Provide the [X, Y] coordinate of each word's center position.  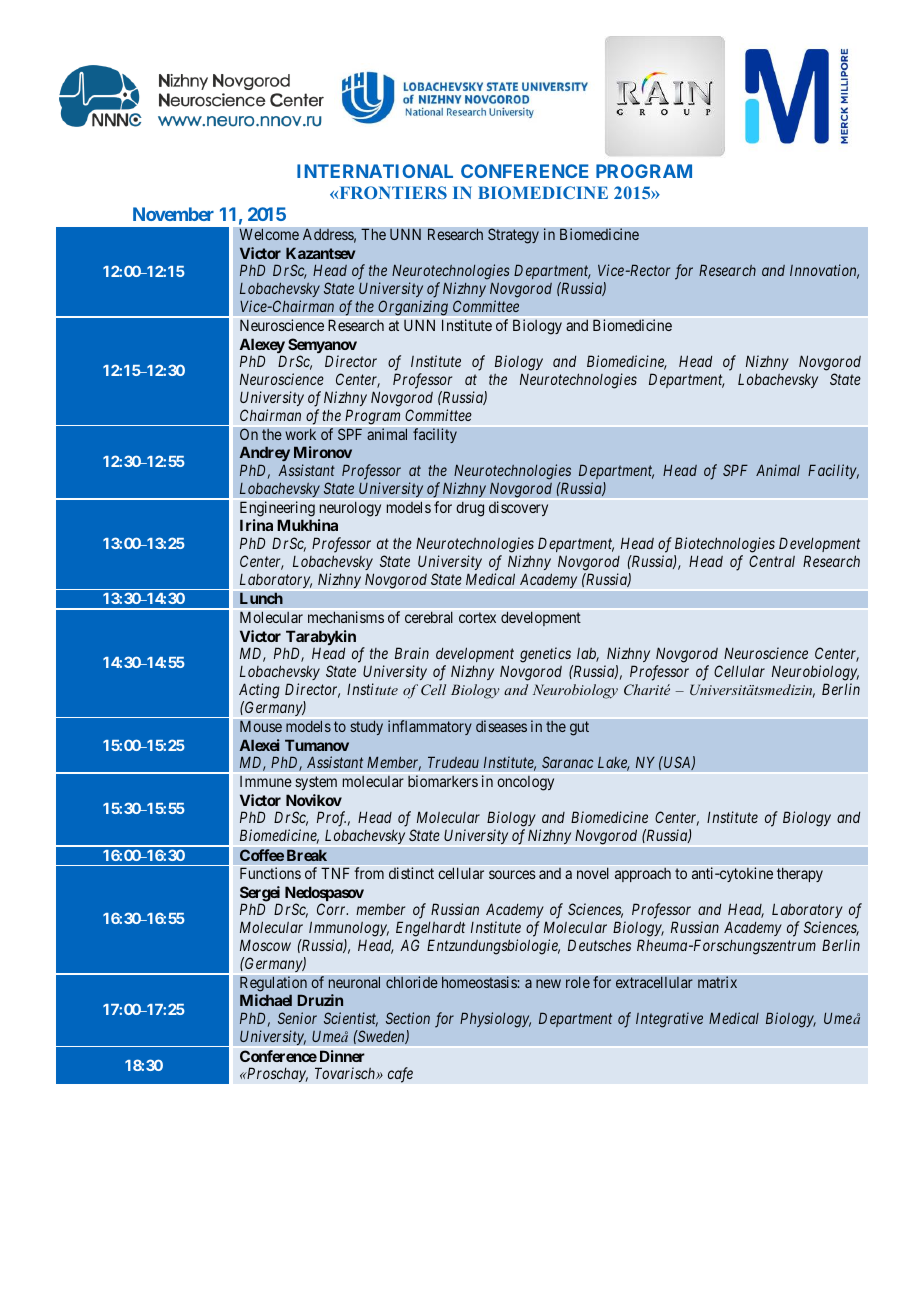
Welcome [269, 234]
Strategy [513, 236]
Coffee [262, 855]
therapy [800, 874]
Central [772, 561]
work [300, 434]
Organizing [413, 309]
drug [470, 509]
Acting [259, 691]
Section [408, 1018]
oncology [525, 783]
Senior [297, 1018]
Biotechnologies [725, 545]
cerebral [429, 617]
